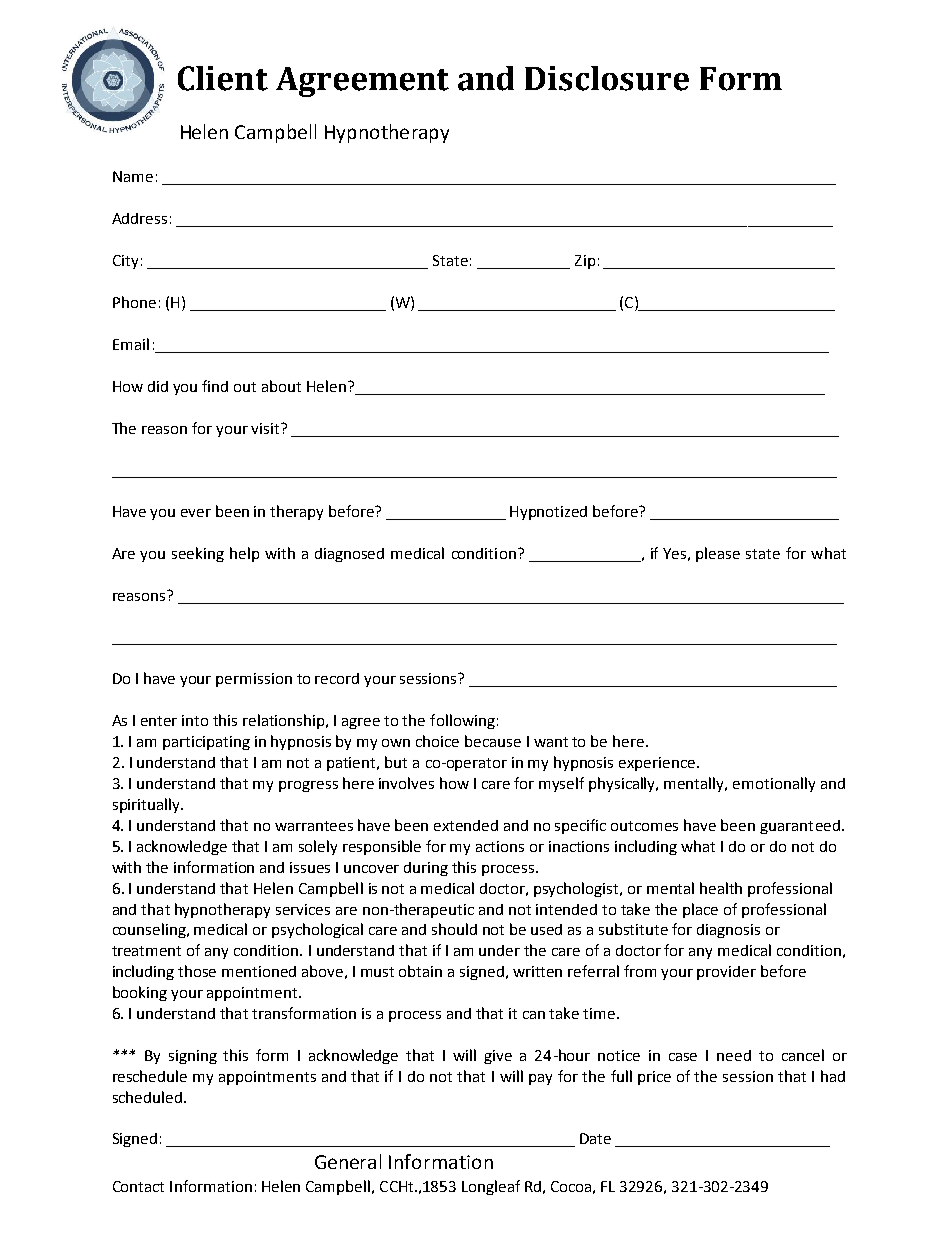  What do you see at coordinates (223, 78) in the page?
I see `Client` at bounding box center [223, 78].
